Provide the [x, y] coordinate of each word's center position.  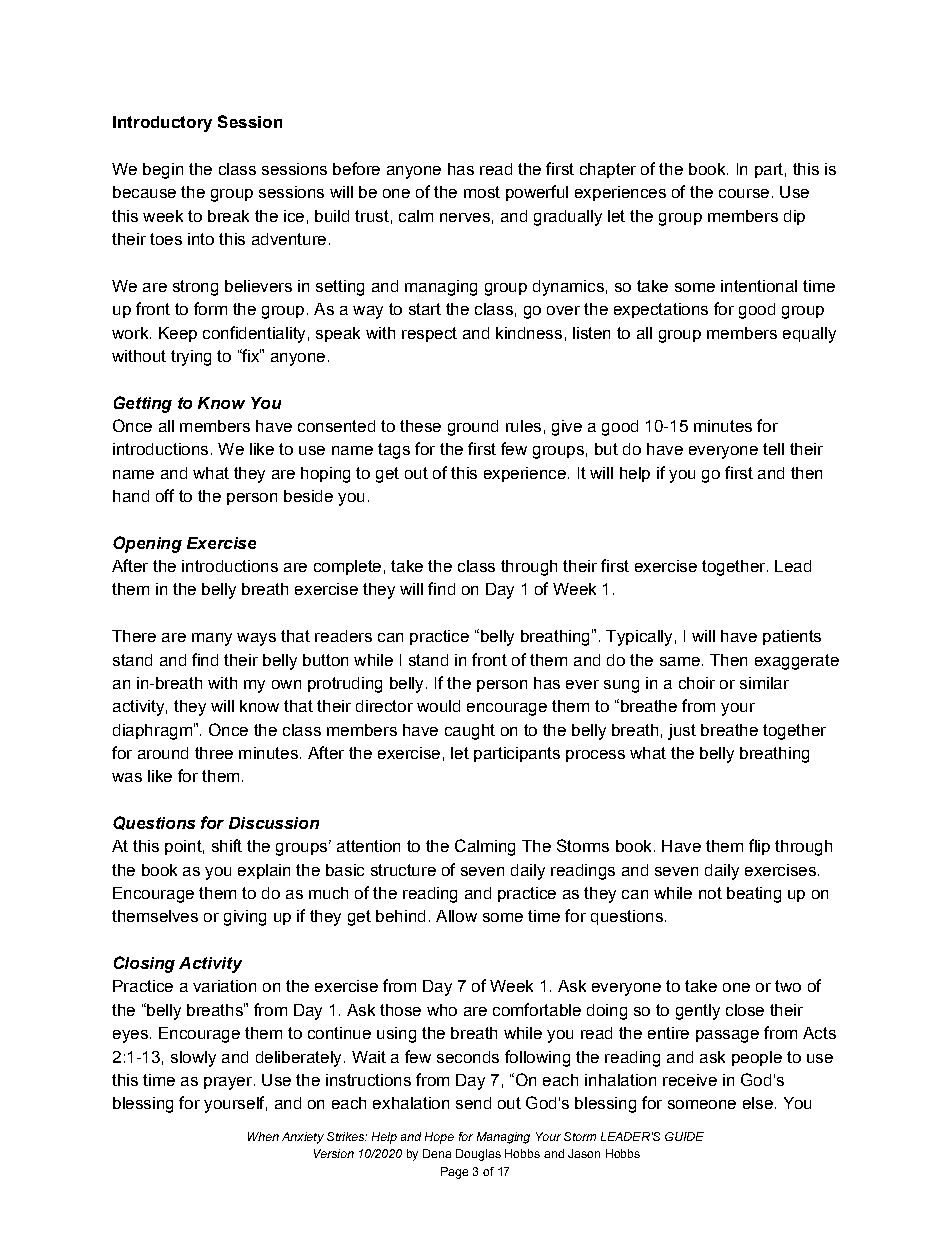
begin [163, 171]
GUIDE [684, 1136]
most [482, 192]
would [438, 706]
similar [764, 683]
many [212, 639]
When [263, 1136]
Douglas [478, 1155]
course [744, 193]
